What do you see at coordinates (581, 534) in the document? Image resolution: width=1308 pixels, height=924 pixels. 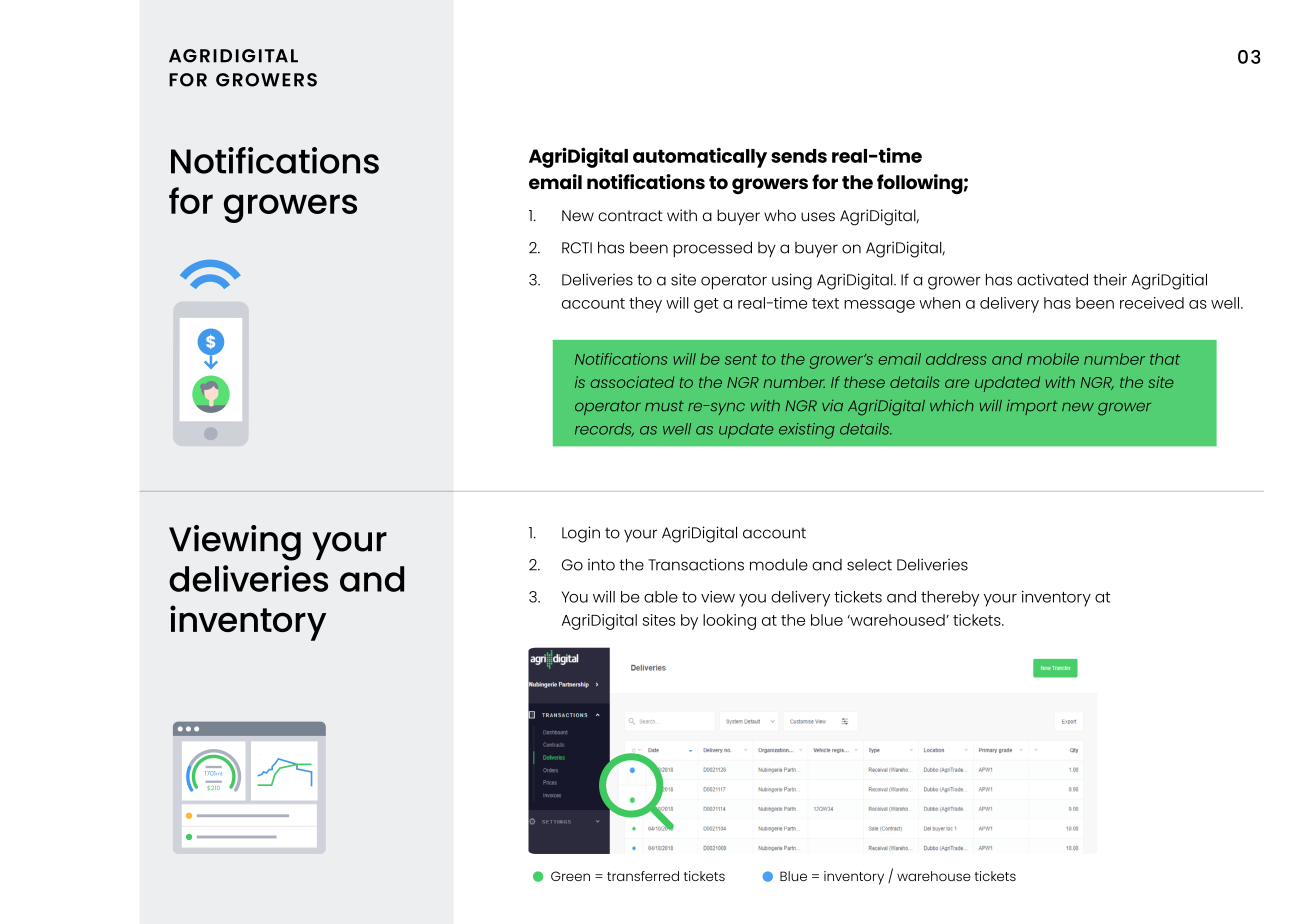 I see `Login` at bounding box center [581, 534].
